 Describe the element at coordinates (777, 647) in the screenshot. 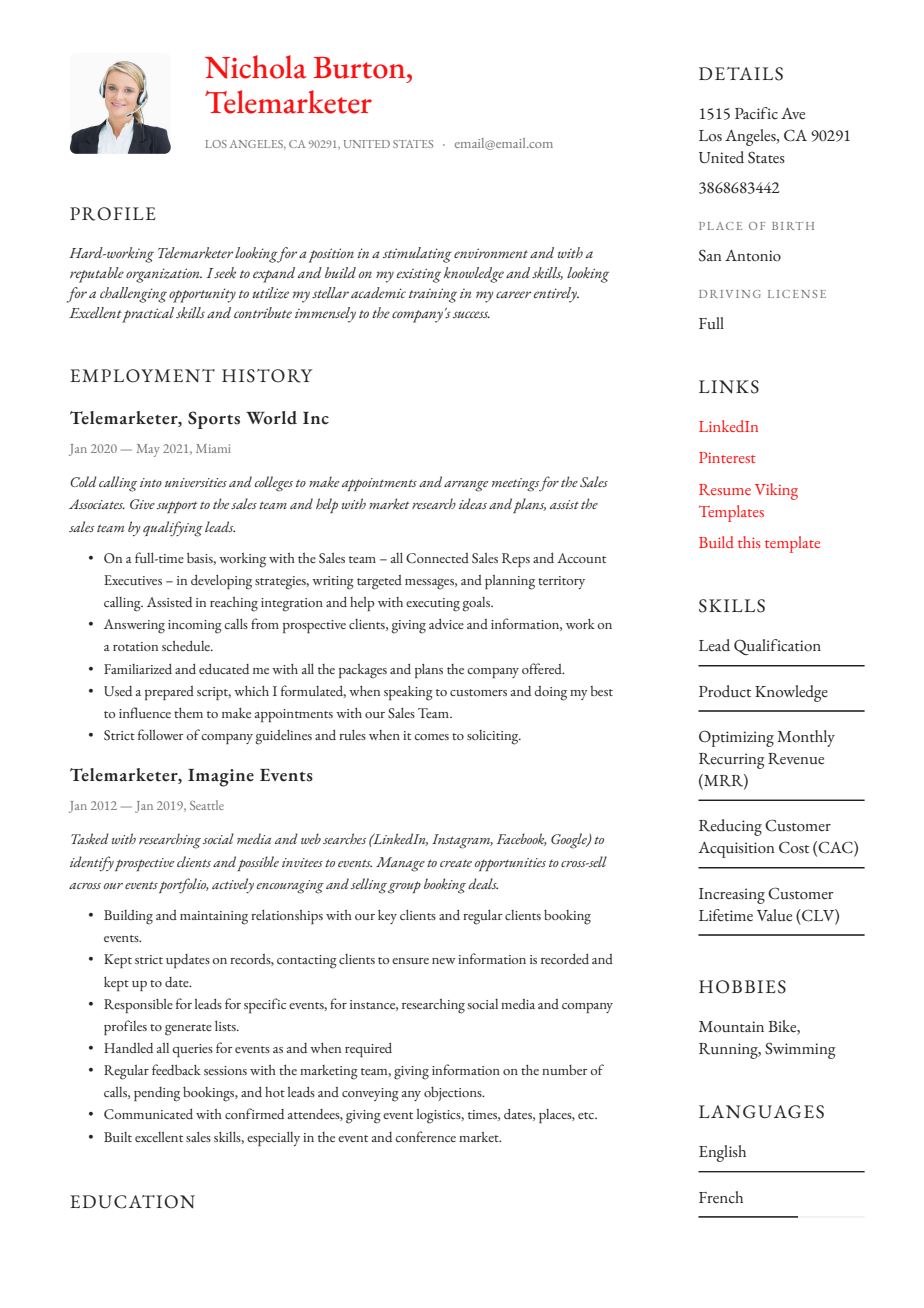

I see `Qualification` at that location.
